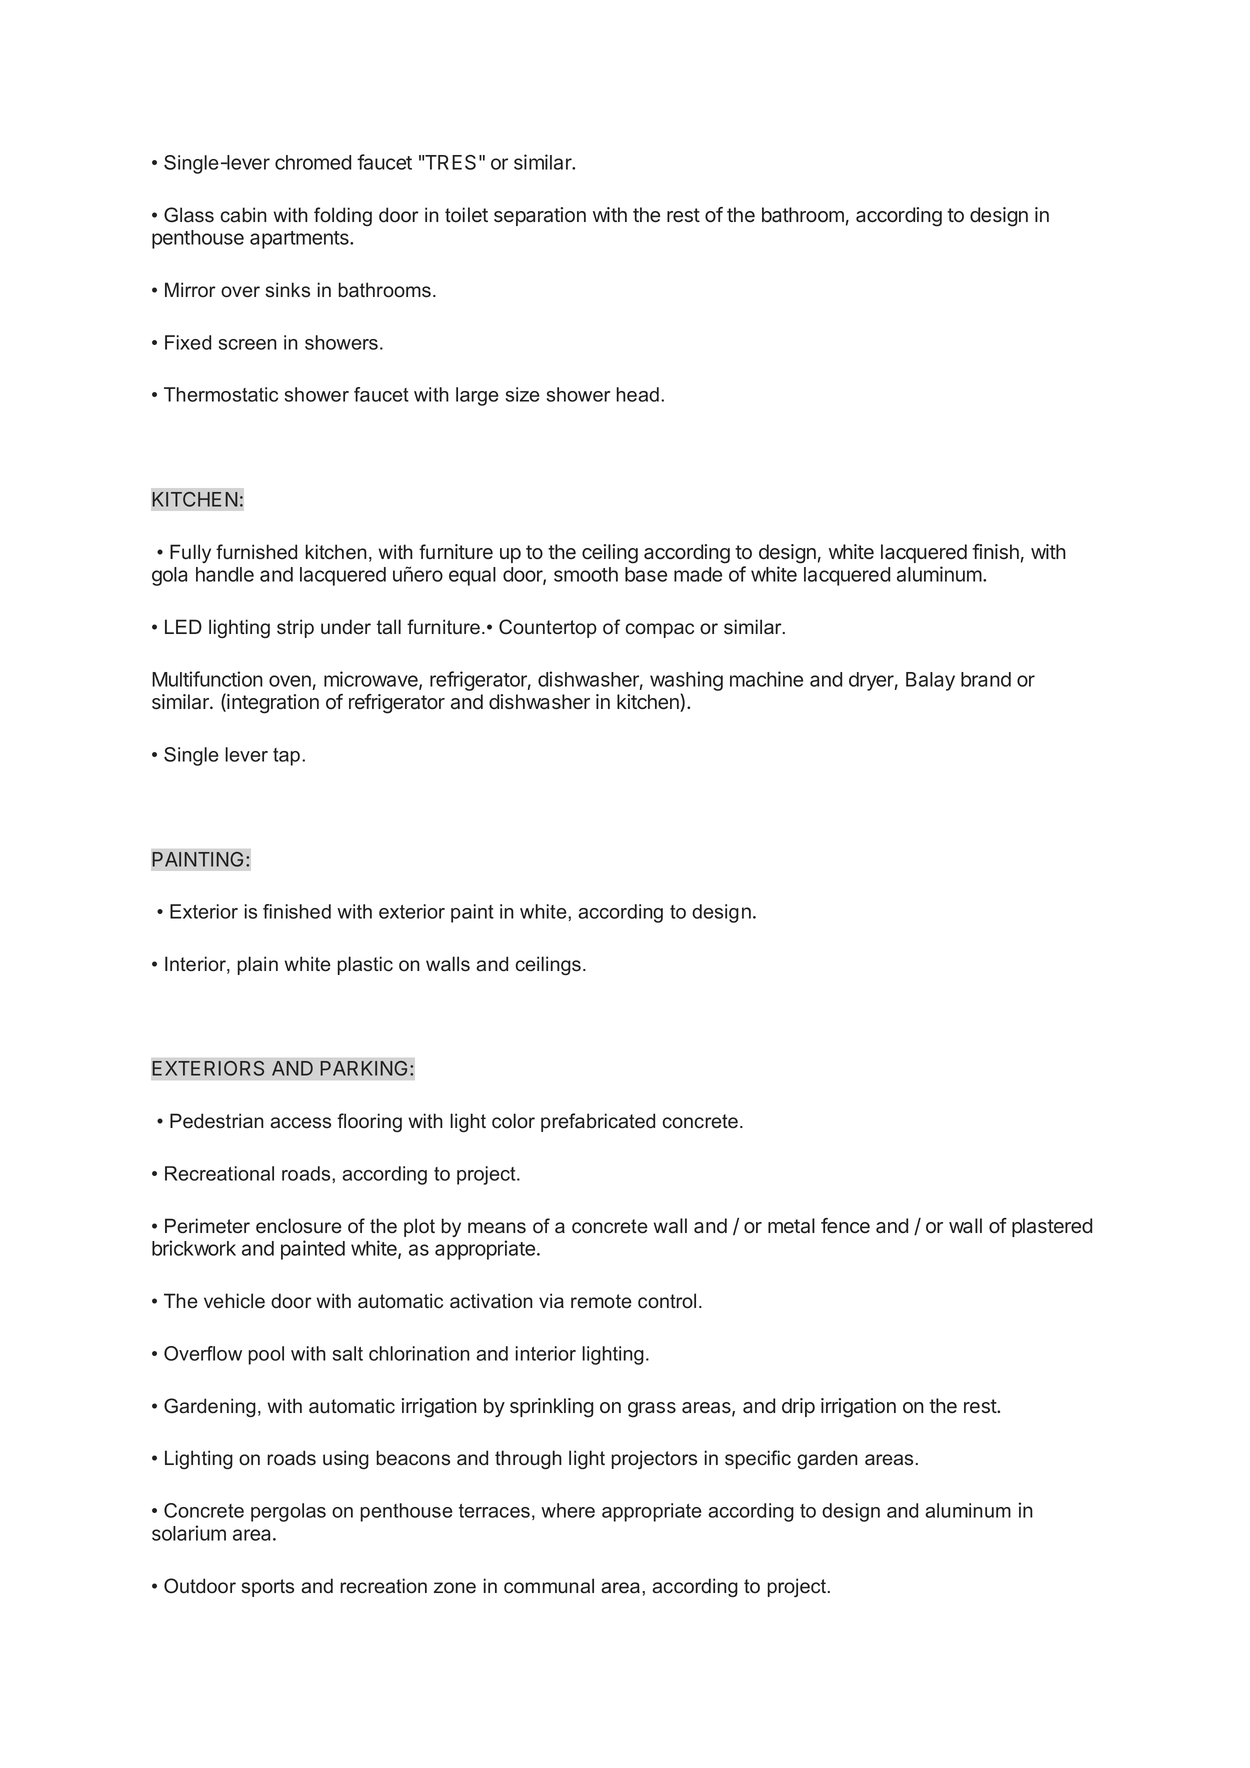 The height and width of the document is (1768, 1250). What do you see at coordinates (540, 216) in the document?
I see `separation` at bounding box center [540, 216].
